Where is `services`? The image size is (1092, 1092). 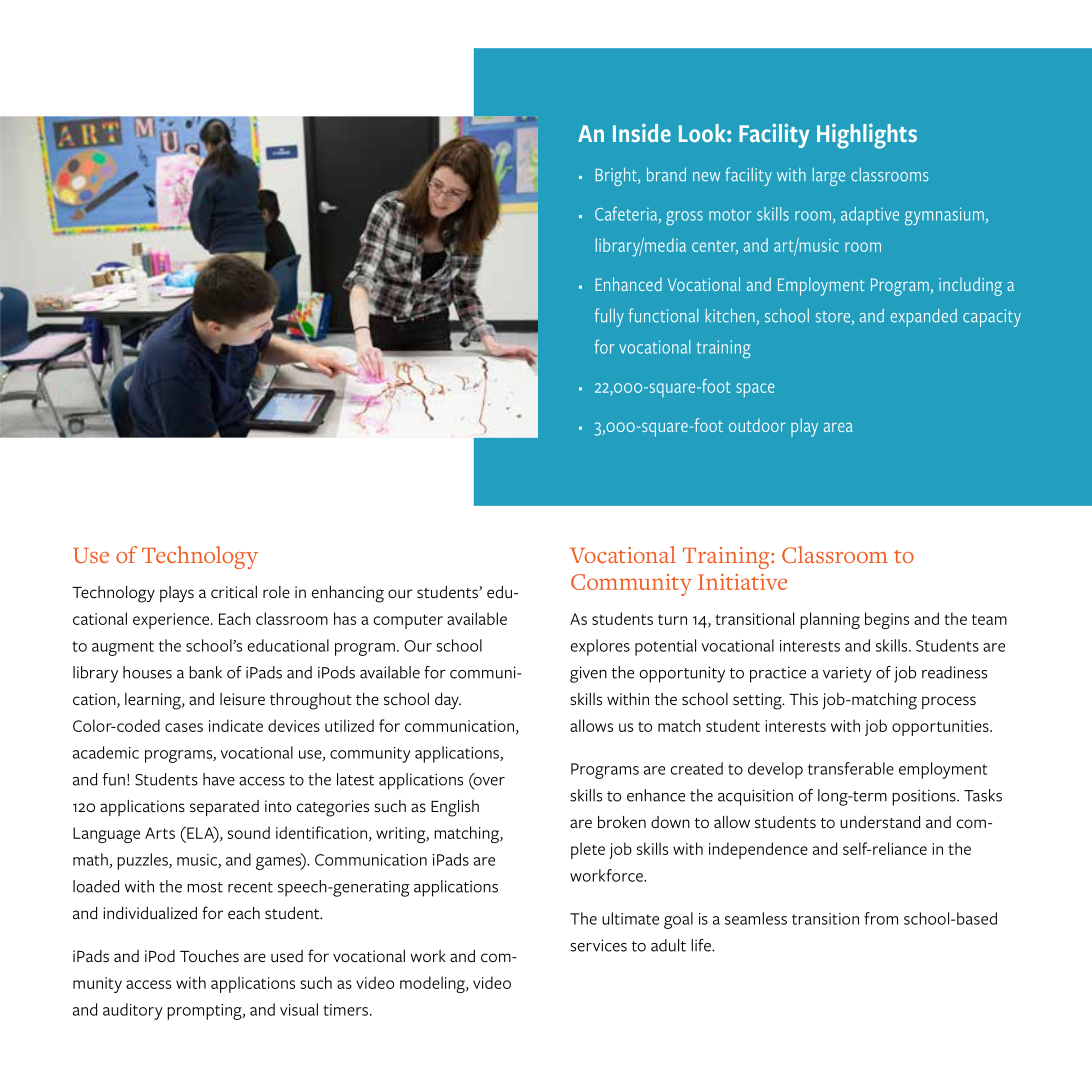
services is located at coordinates (598, 945).
